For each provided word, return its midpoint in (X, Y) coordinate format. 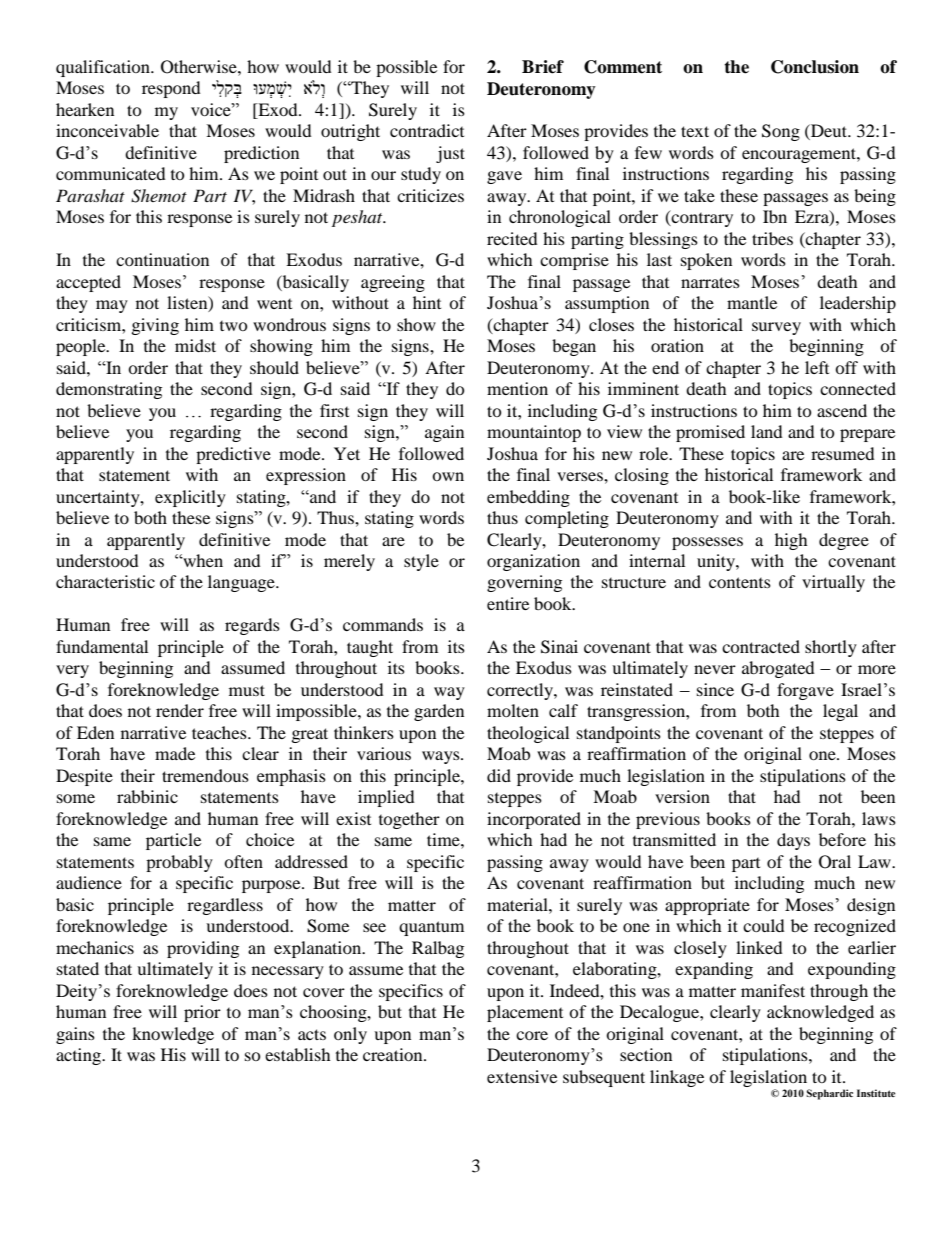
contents (740, 582)
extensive (522, 1076)
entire (508, 603)
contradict (427, 130)
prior (202, 1013)
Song (781, 132)
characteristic (105, 581)
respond (171, 89)
